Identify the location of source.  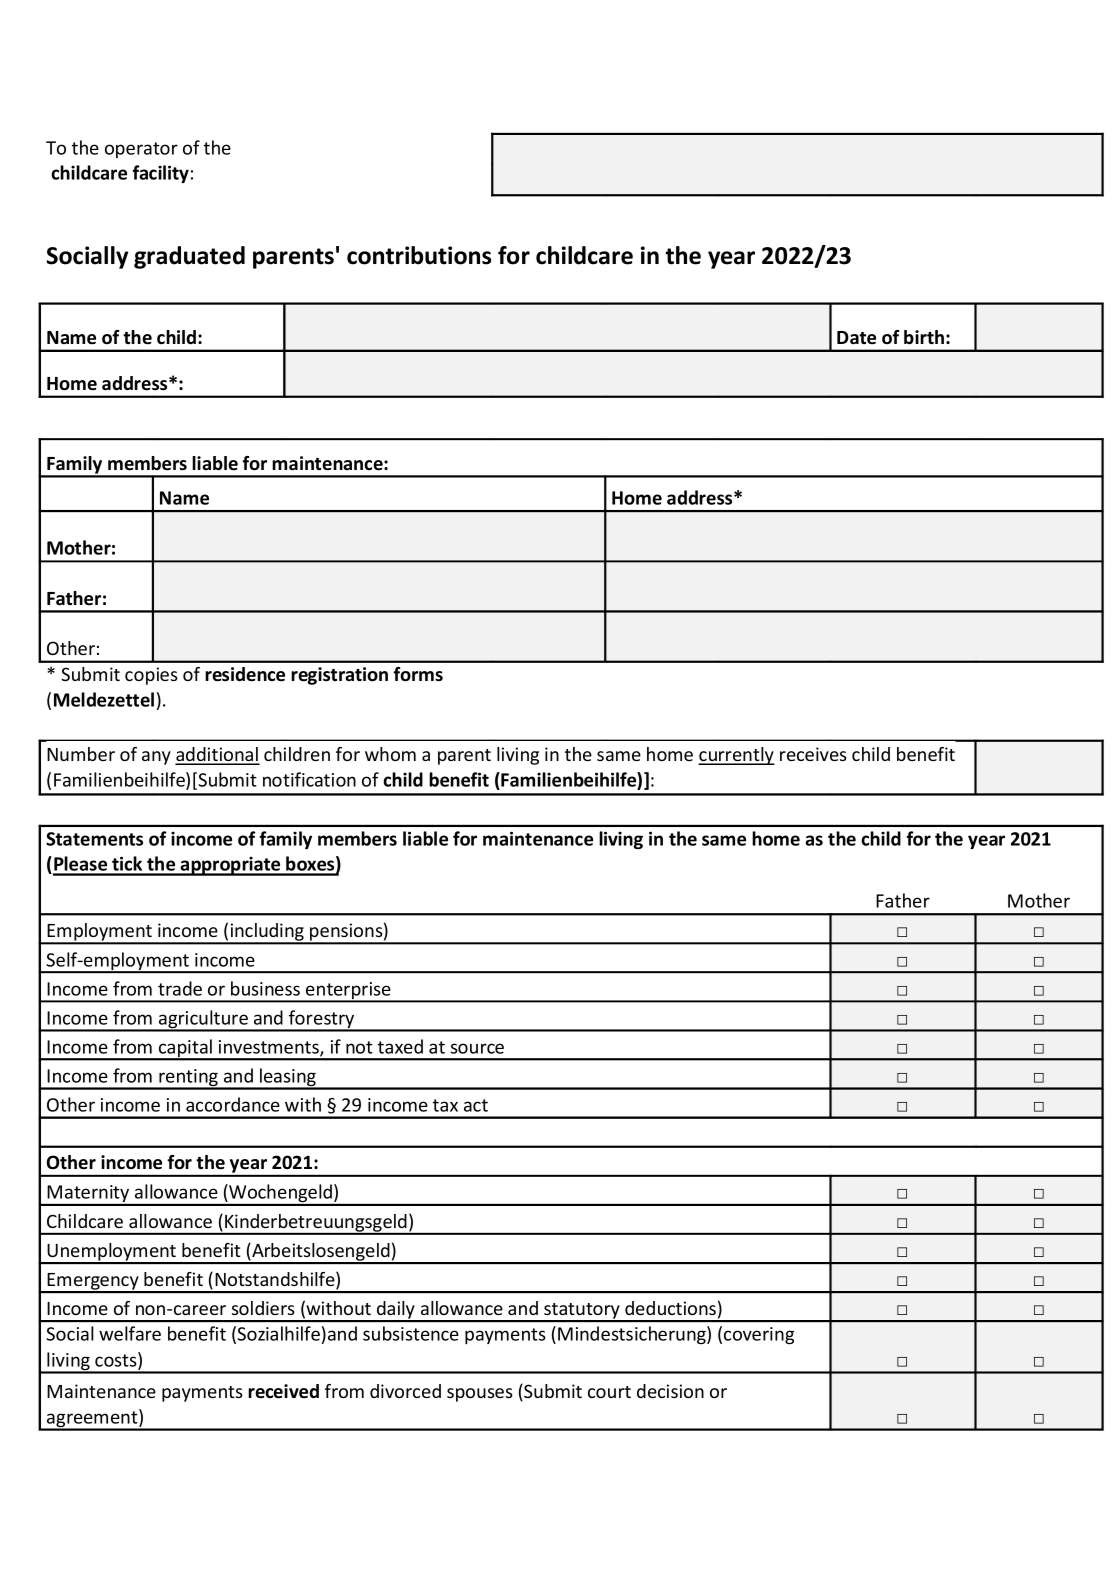
(477, 1048).
